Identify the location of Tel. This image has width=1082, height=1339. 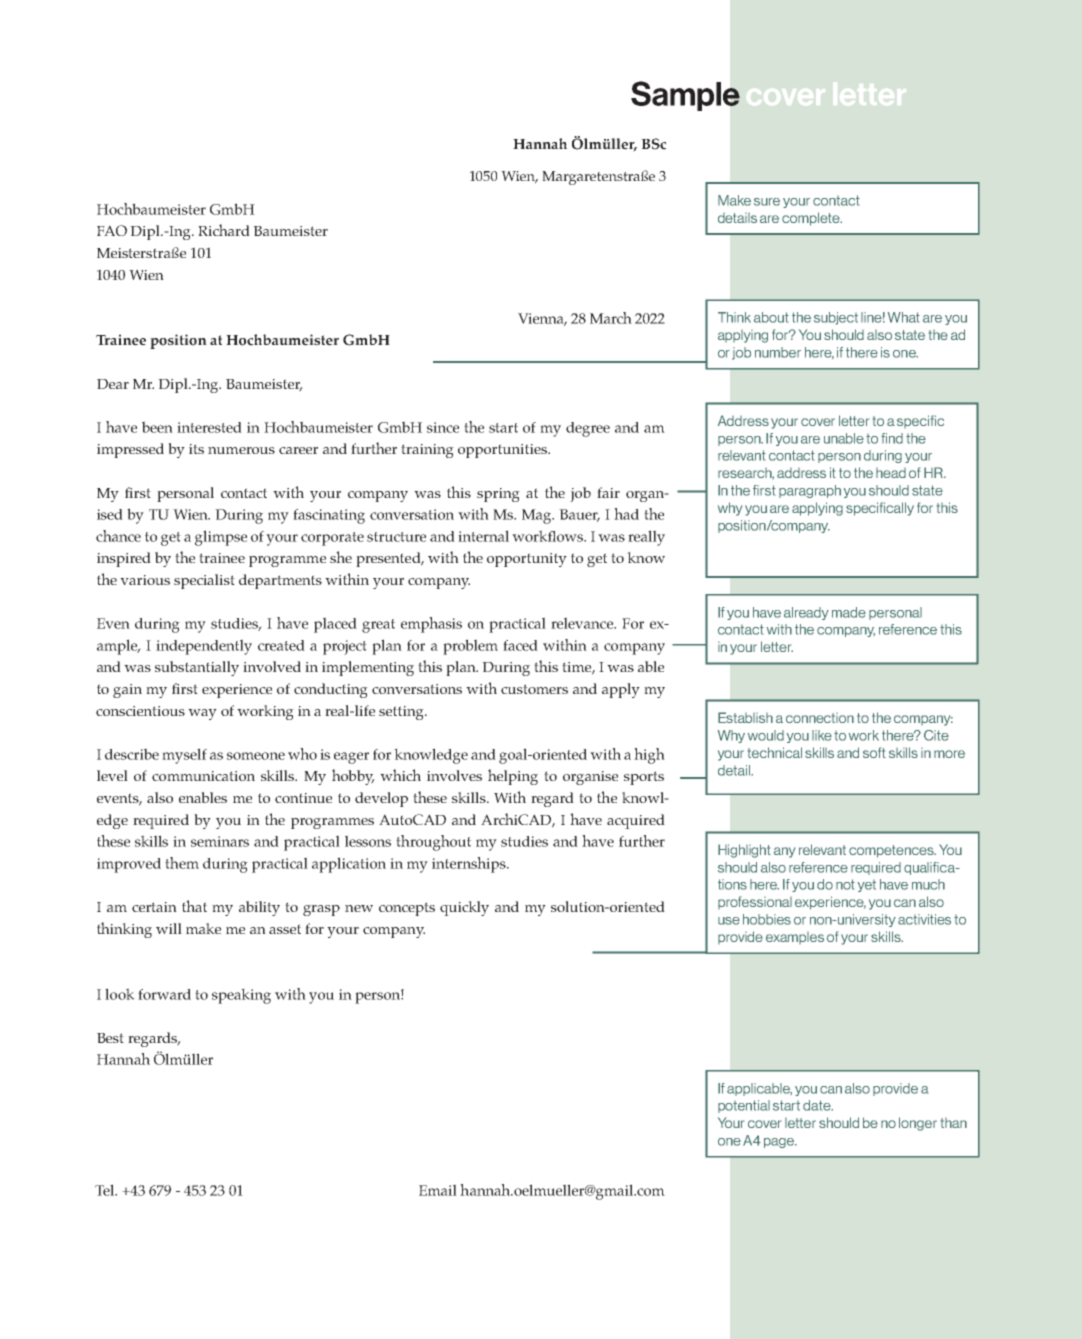
(105, 1190).
